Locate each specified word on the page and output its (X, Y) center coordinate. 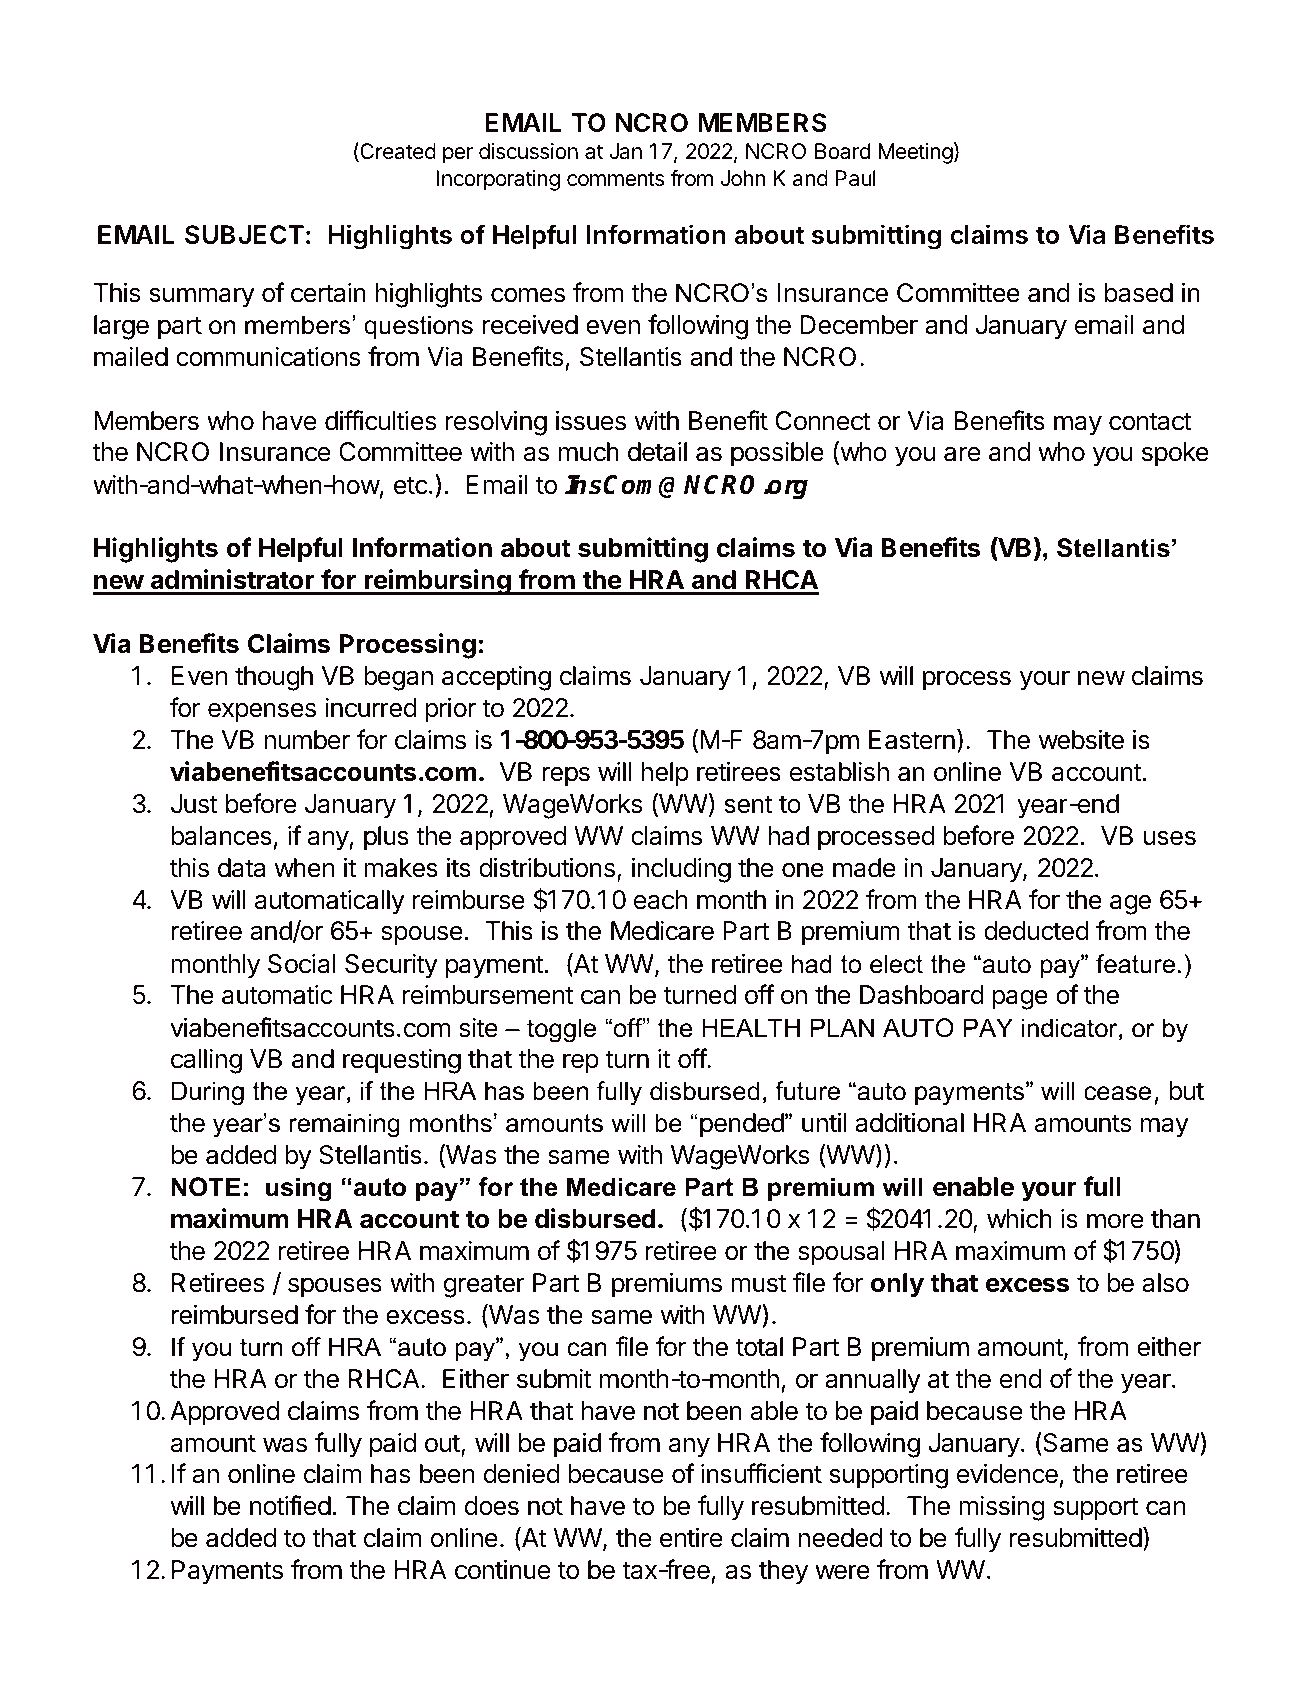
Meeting (915, 153)
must (758, 1283)
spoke (1175, 454)
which (1019, 1218)
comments (615, 179)
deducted (1036, 931)
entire (691, 1537)
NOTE (206, 1187)
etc (411, 485)
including (681, 870)
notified (290, 1505)
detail (657, 452)
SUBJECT (244, 234)
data (241, 868)
